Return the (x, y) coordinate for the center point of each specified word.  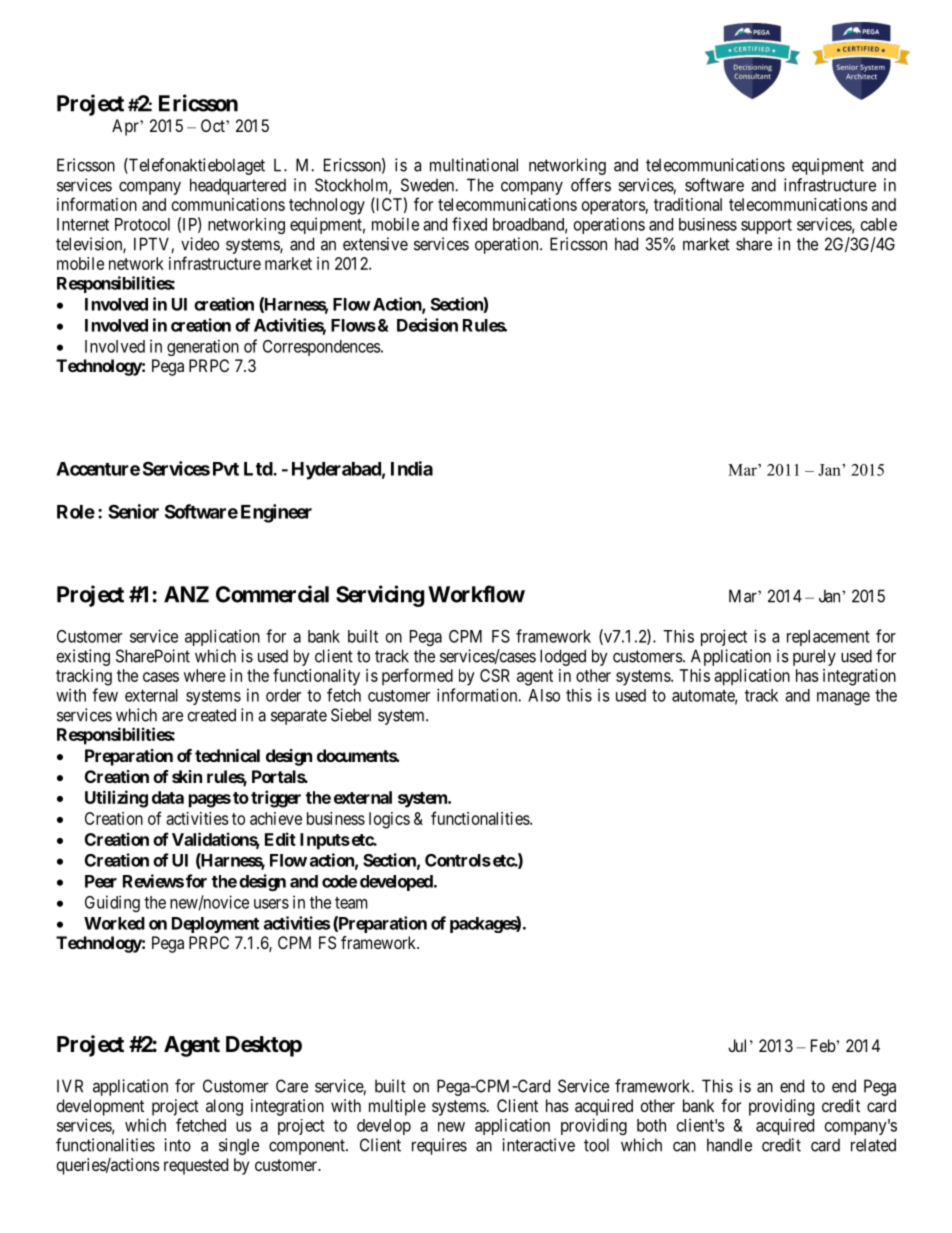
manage (843, 698)
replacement (828, 638)
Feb (824, 1045)
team (351, 903)
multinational (474, 165)
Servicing (380, 596)
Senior (133, 511)
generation (203, 347)
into (177, 1145)
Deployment (215, 925)
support (766, 226)
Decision (427, 325)
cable (879, 224)
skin (187, 776)
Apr (126, 127)
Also (544, 695)
